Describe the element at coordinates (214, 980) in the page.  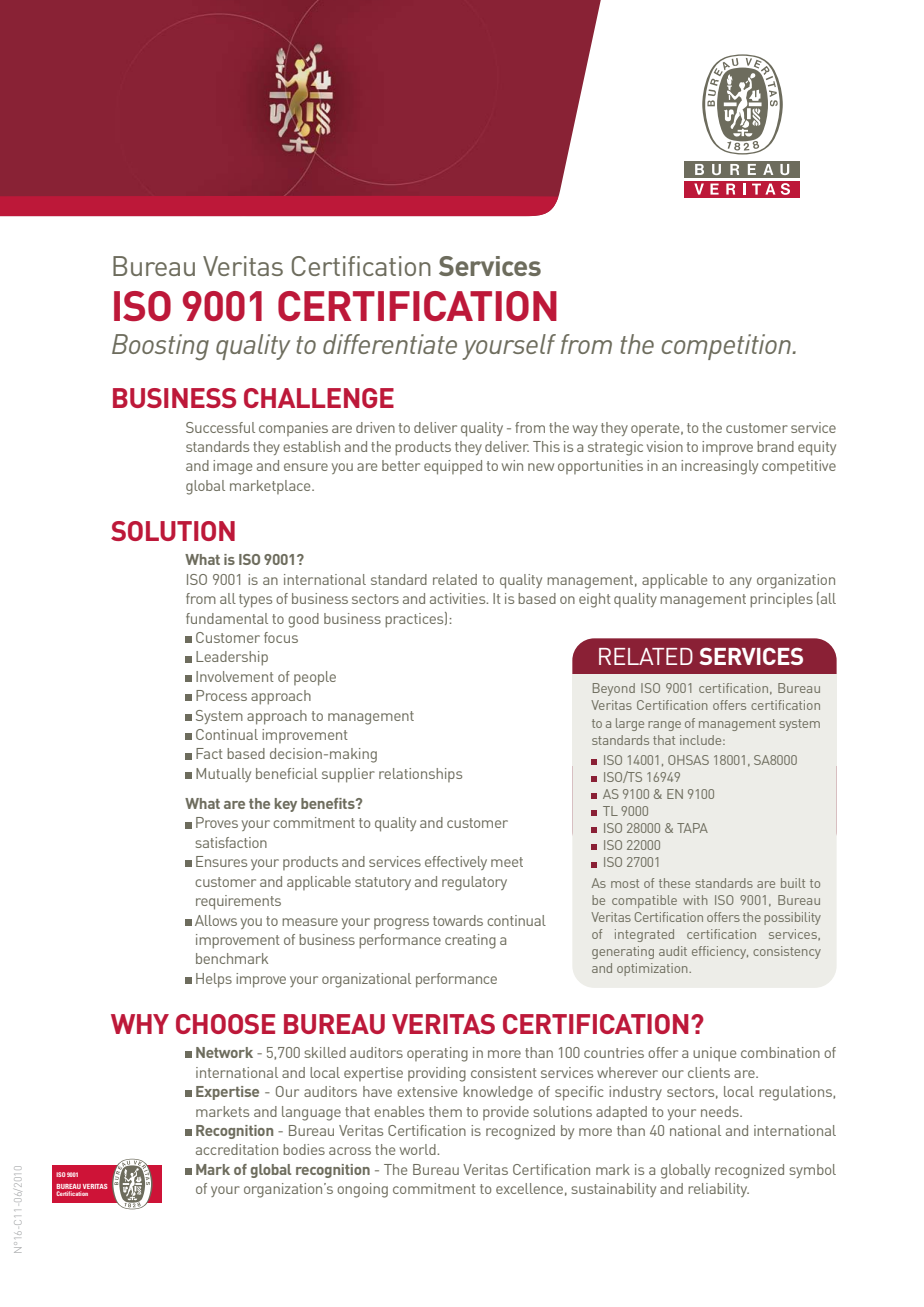
I see `Helps` at that location.
